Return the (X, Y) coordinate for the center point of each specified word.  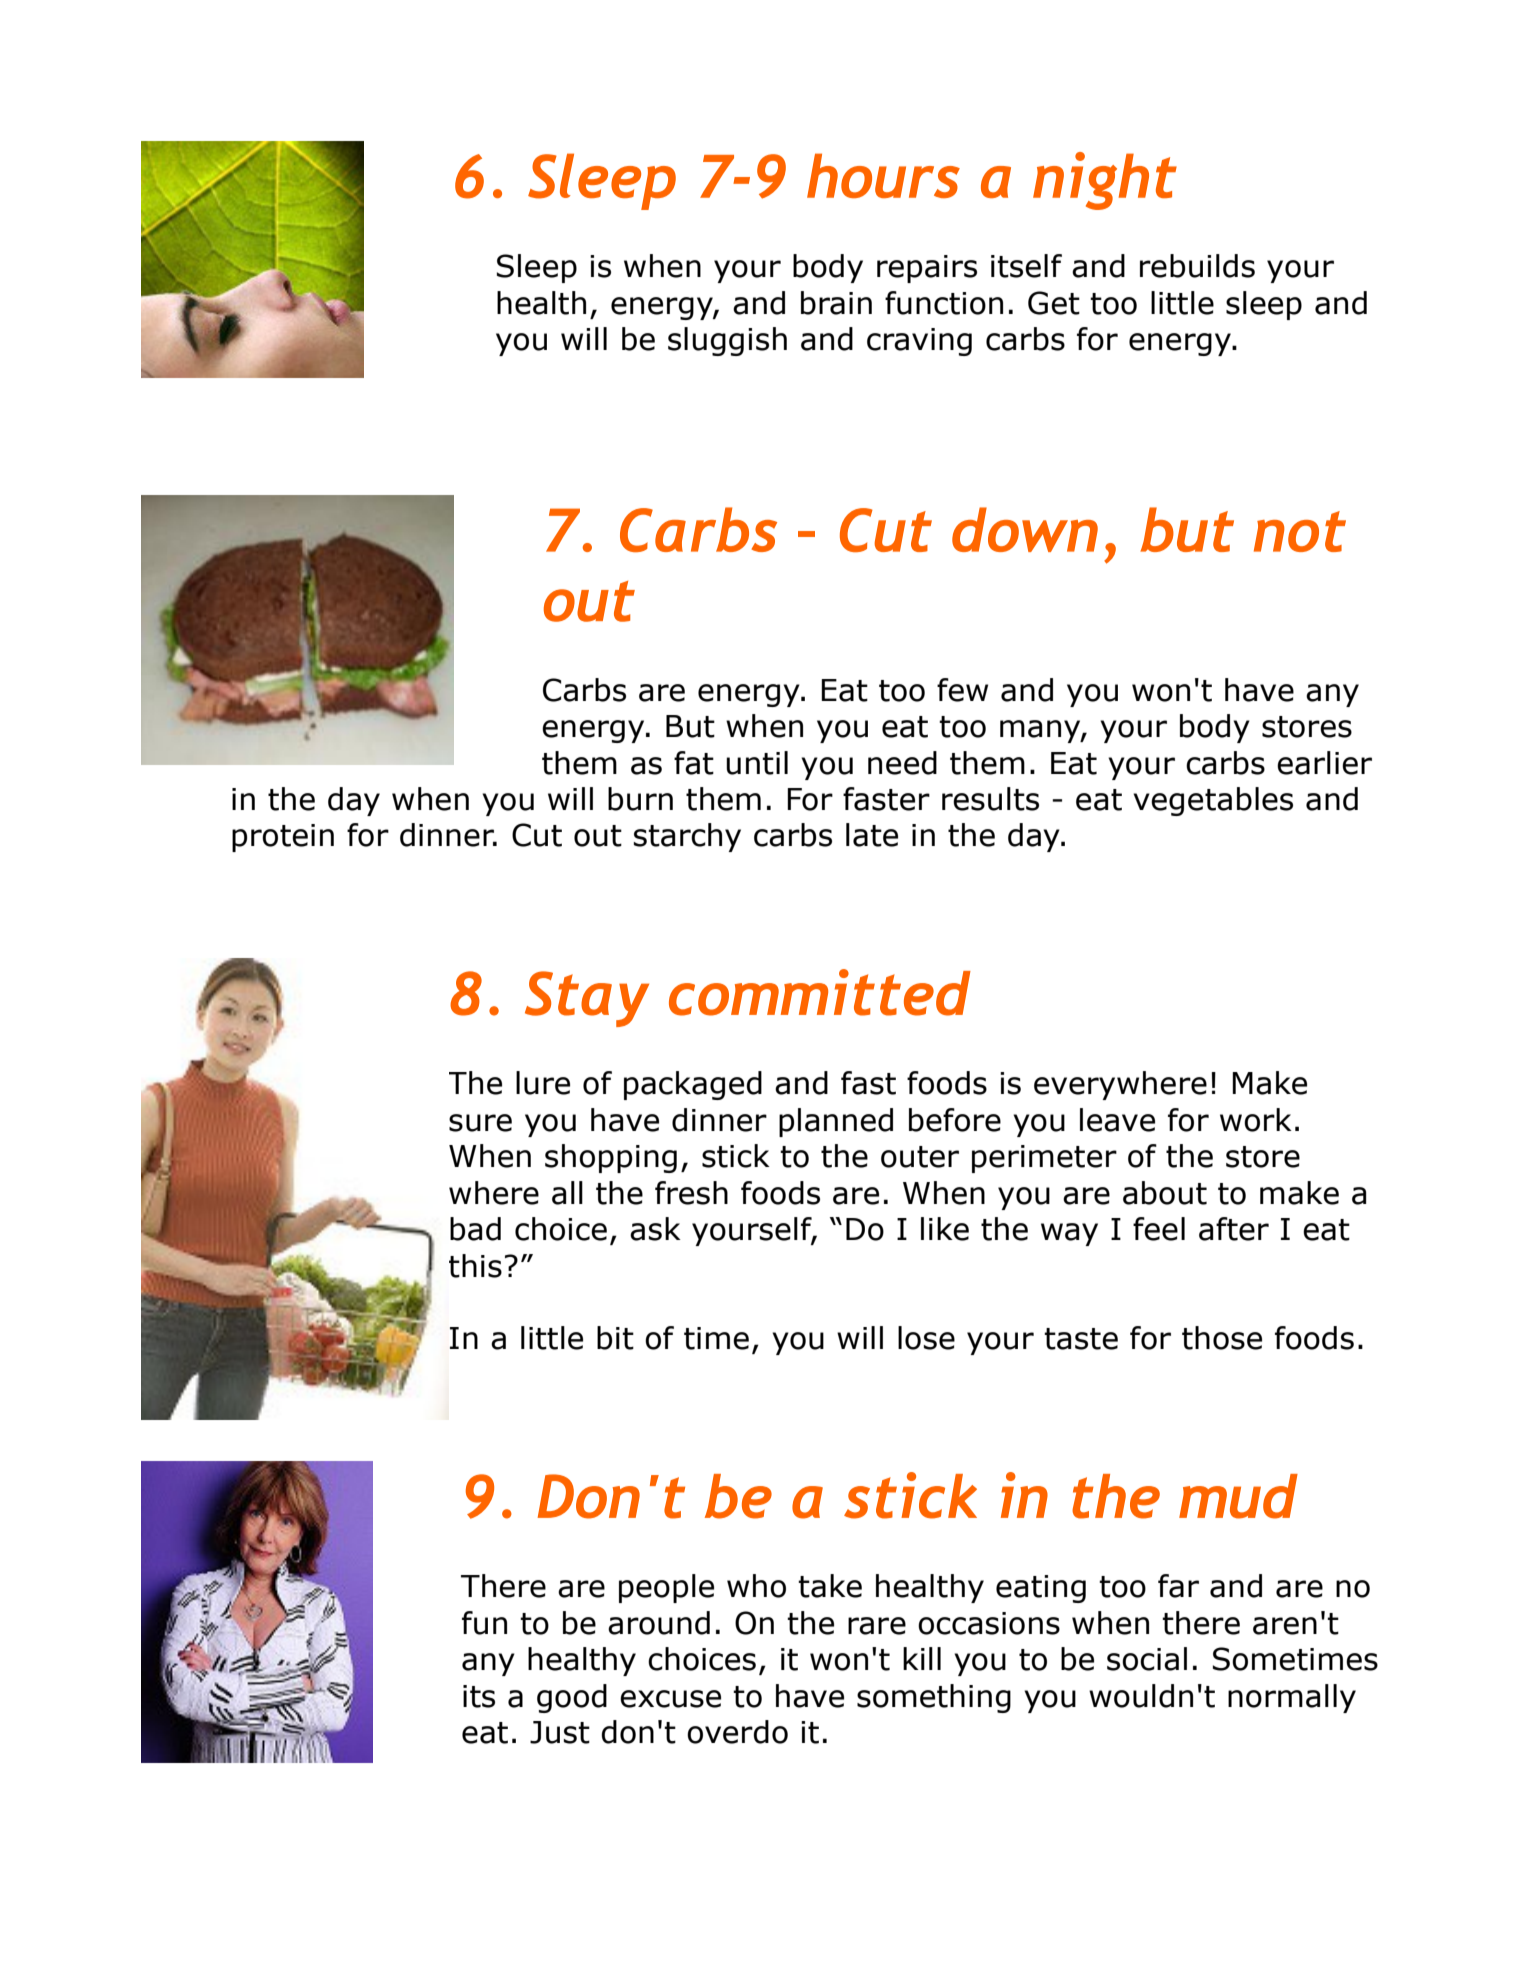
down (1025, 529)
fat (694, 763)
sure (480, 1123)
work (1256, 1120)
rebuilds (1197, 266)
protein (283, 838)
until (757, 763)
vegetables (1213, 801)
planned (836, 1122)
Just (560, 1732)
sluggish (727, 341)
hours (883, 175)
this (475, 1266)
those (1222, 1338)
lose (926, 1338)
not (1300, 531)
